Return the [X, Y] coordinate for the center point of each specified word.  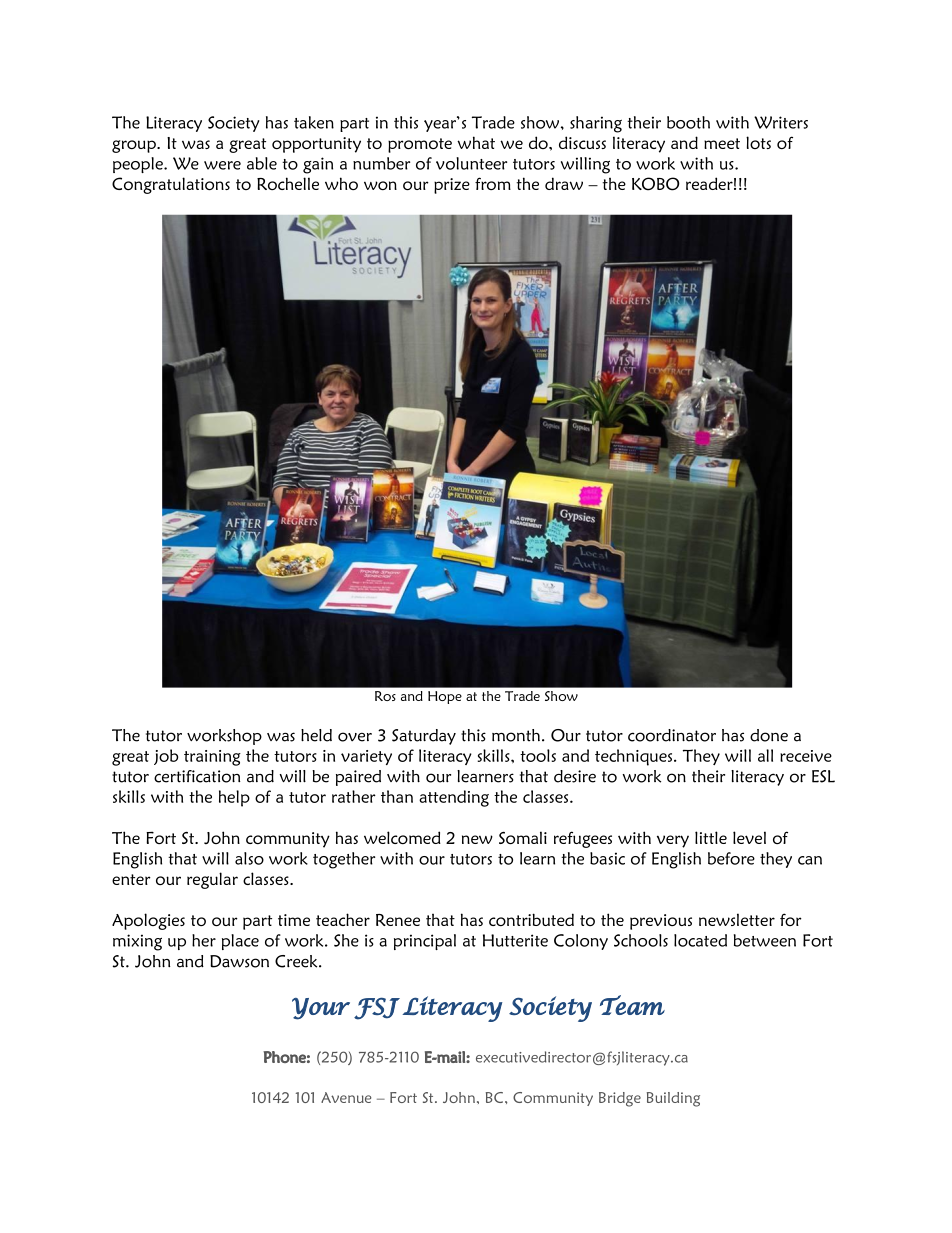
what [476, 142]
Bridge [620, 1099]
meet [722, 143]
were [222, 165]
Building [673, 1099]
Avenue [346, 1097]
